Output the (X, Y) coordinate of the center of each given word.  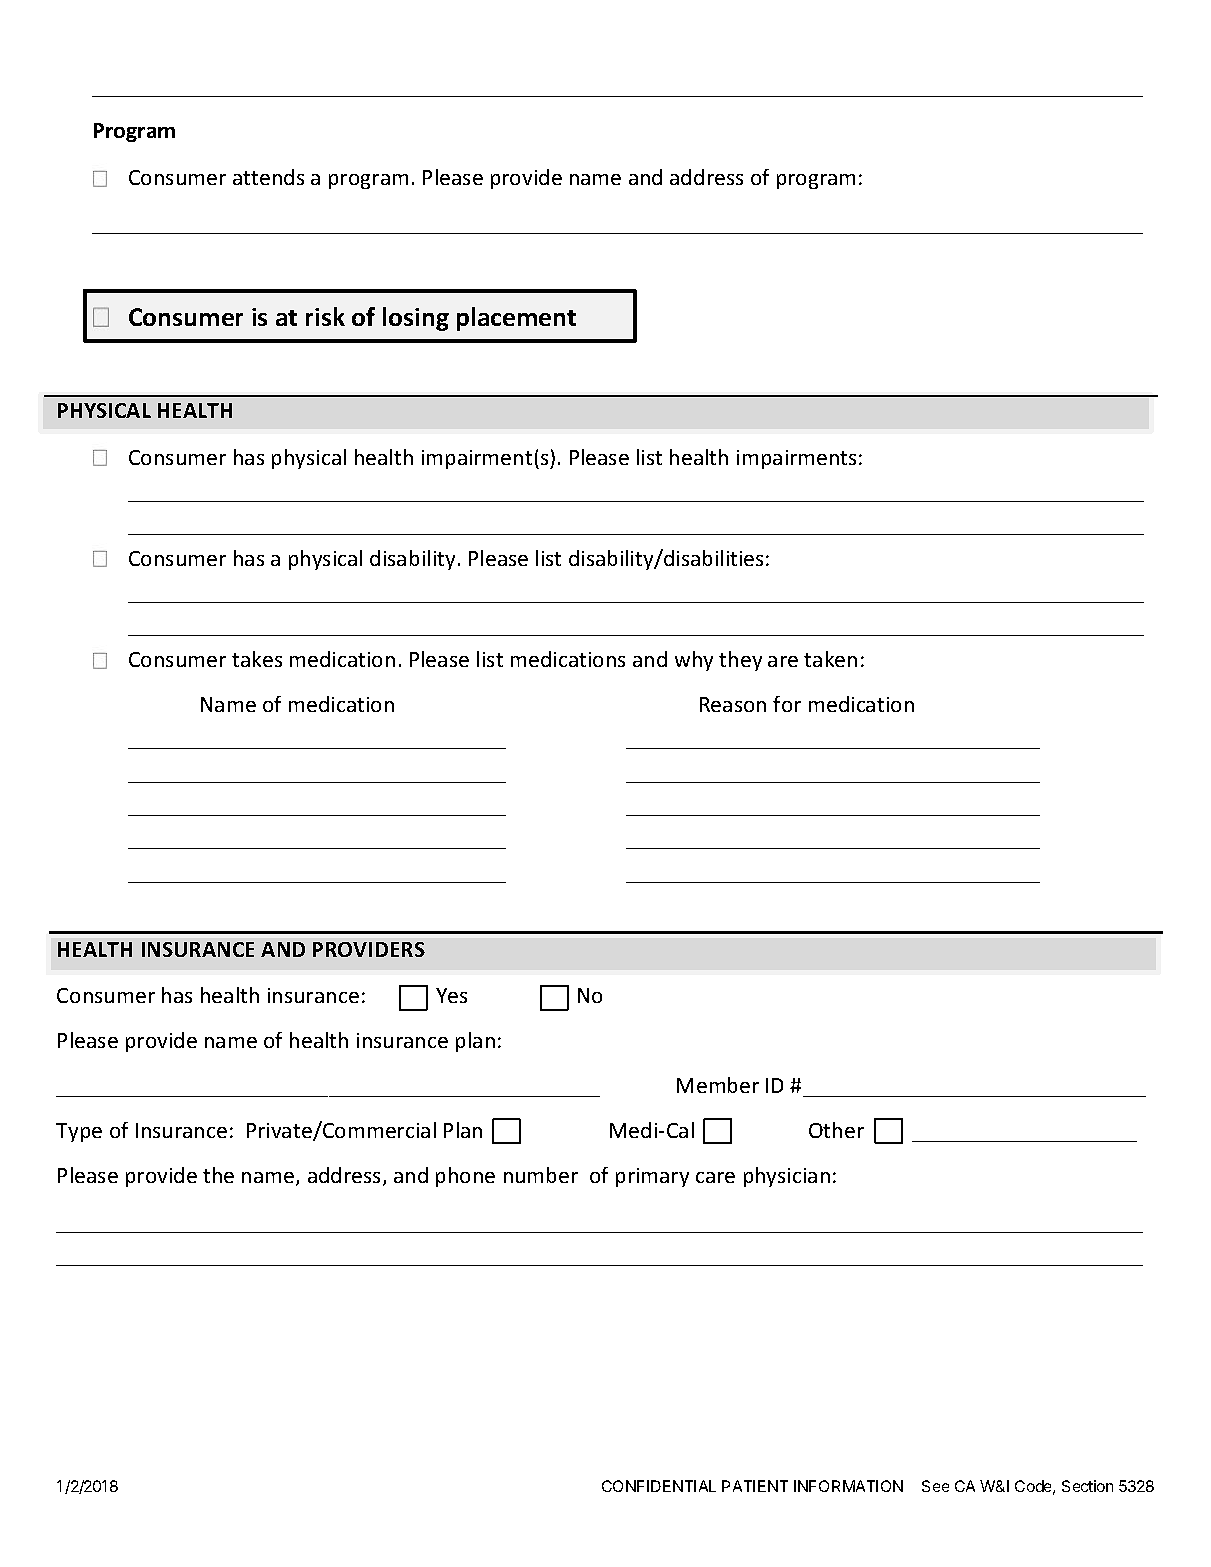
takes (257, 659)
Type (79, 1132)
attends (268, 177)
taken (830, 659)
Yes (451, 995)
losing (416, 319)
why (694, 661)
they (740, 661)
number (541, 1175)
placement (516, 319)
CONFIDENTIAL (659, 1486)
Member (718, 1085)
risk (325, 316)
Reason (733, 704)
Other (836, 1130)
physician (787, 1177)
